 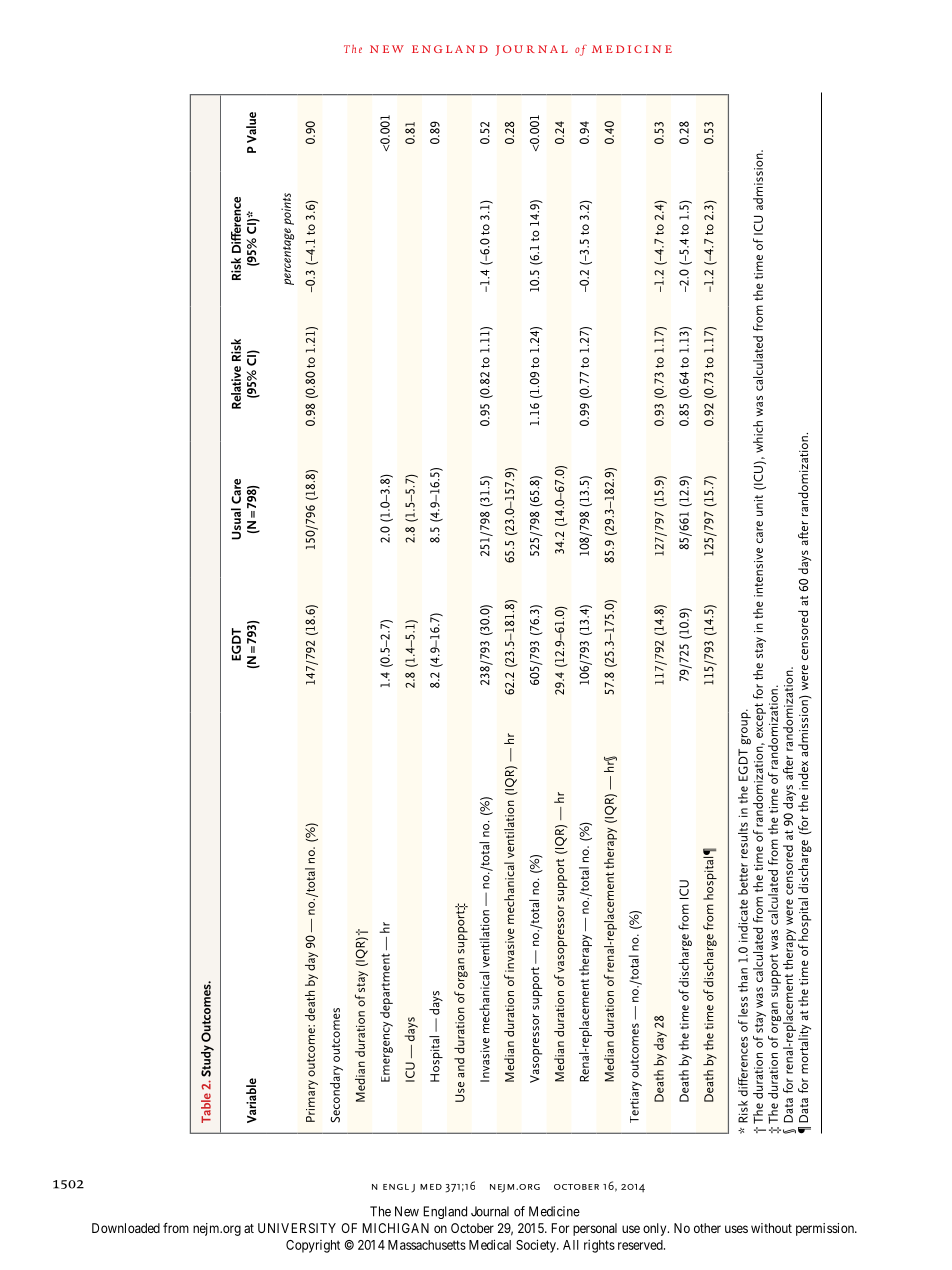 I want to click on uses, so click(x=736, y=1229).
